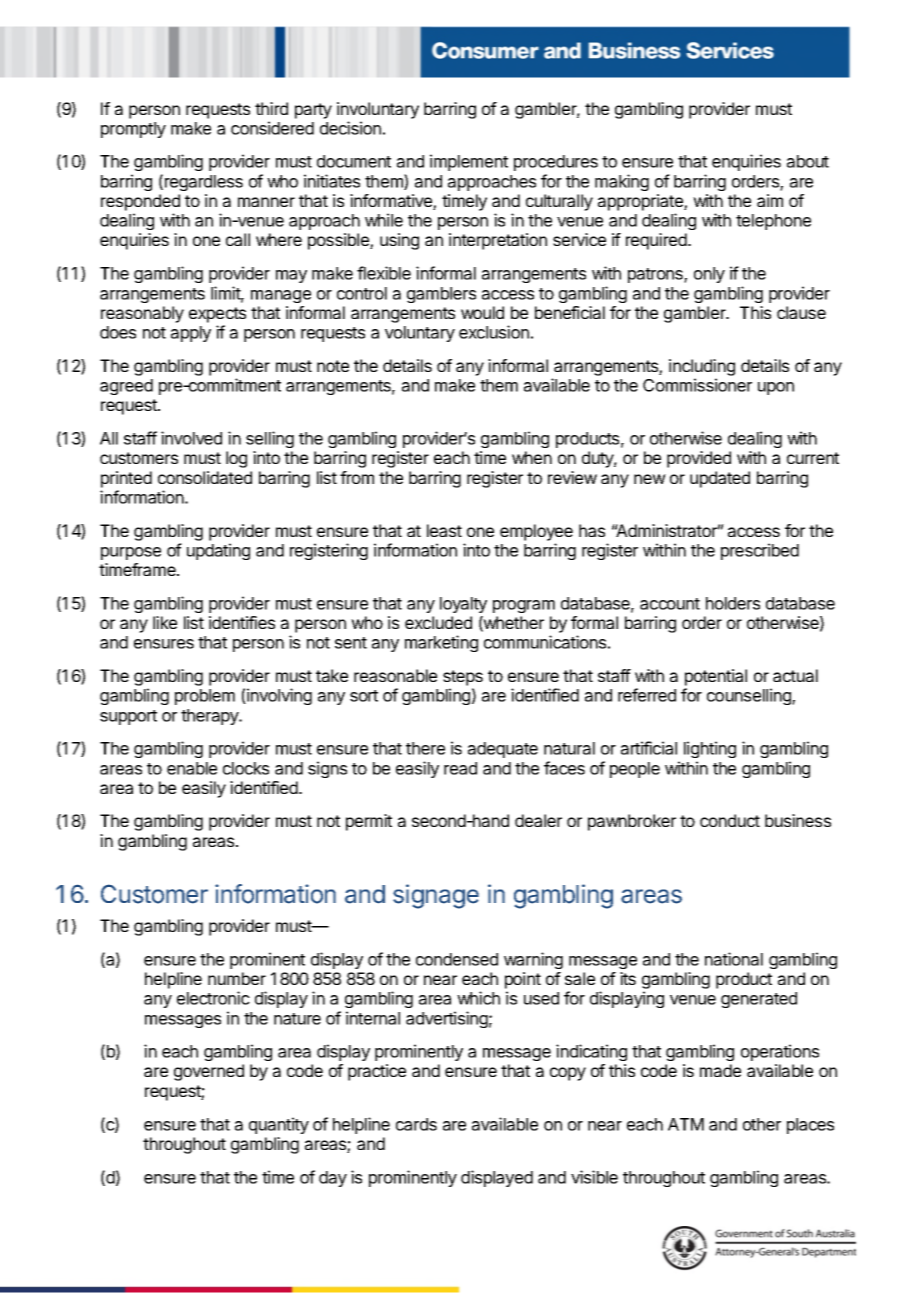 The height and width of the screenshot is (1308, 924). Describe the element at coordinates (697, 385) in the screenshot. I see `Commissioner` at that location.
